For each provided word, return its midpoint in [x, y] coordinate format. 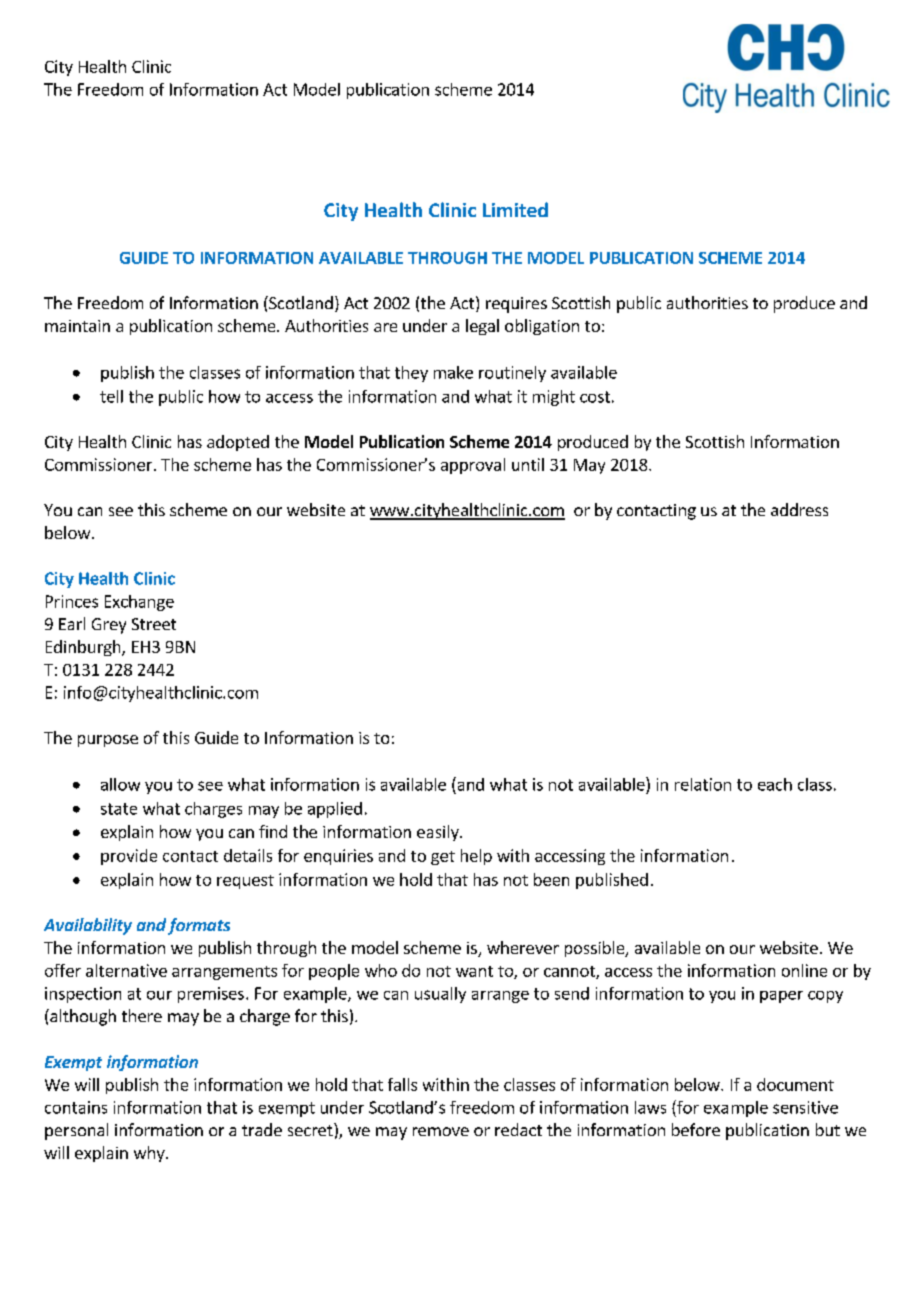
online [804, 970]
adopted [238, 443]
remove [441, 1131]
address [799, 509]
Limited [515, 209]
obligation [542, 327]
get [443, 858]
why [150, 1154]
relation [703, 784]
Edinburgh [84, 648]
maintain [77, 326]
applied [335, 810]
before [696, 1129]
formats [199, 926]
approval [473, 466]
